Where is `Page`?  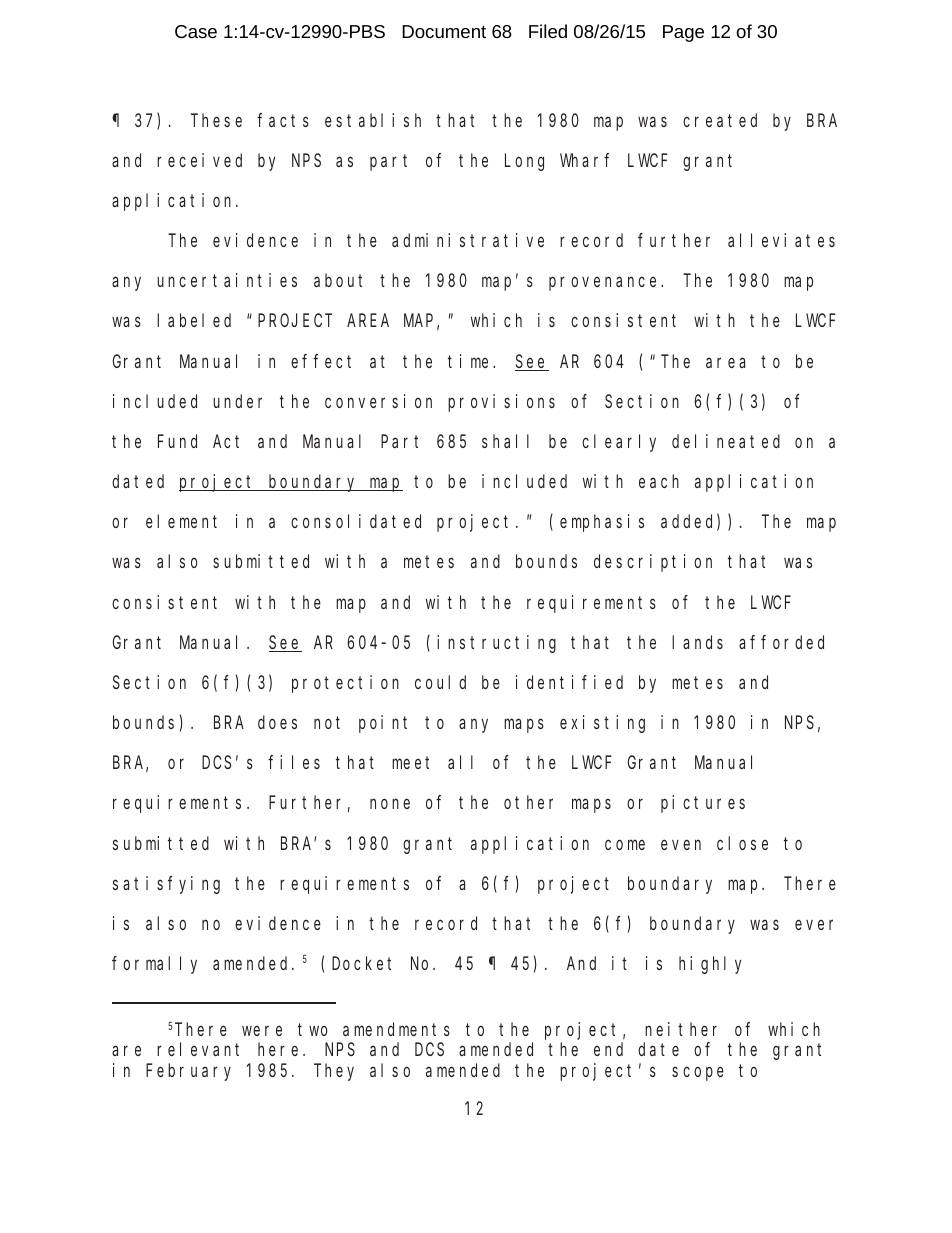 Page is located at coordinates (683, 33).
